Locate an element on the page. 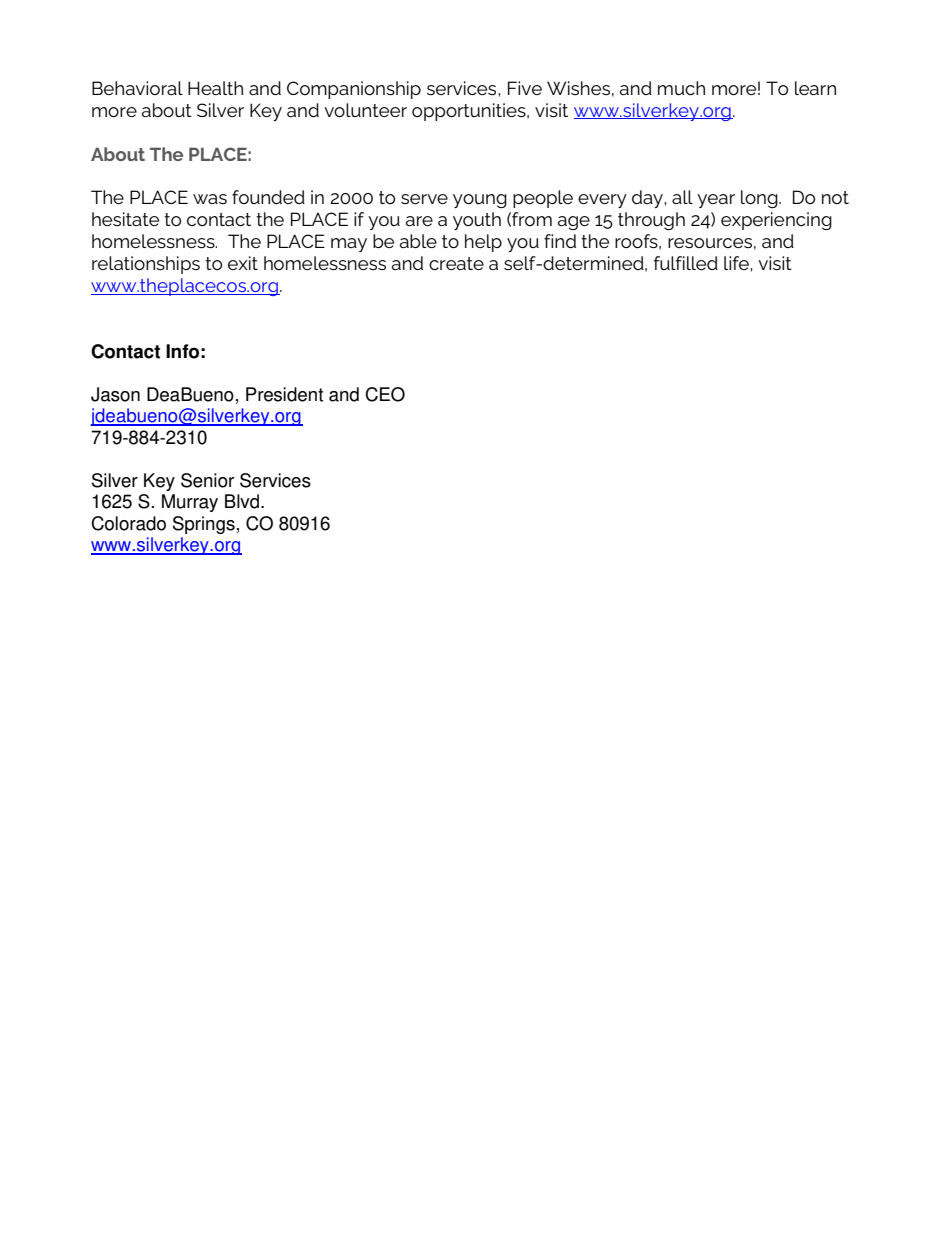  was is located at coordinates (210, 199).
